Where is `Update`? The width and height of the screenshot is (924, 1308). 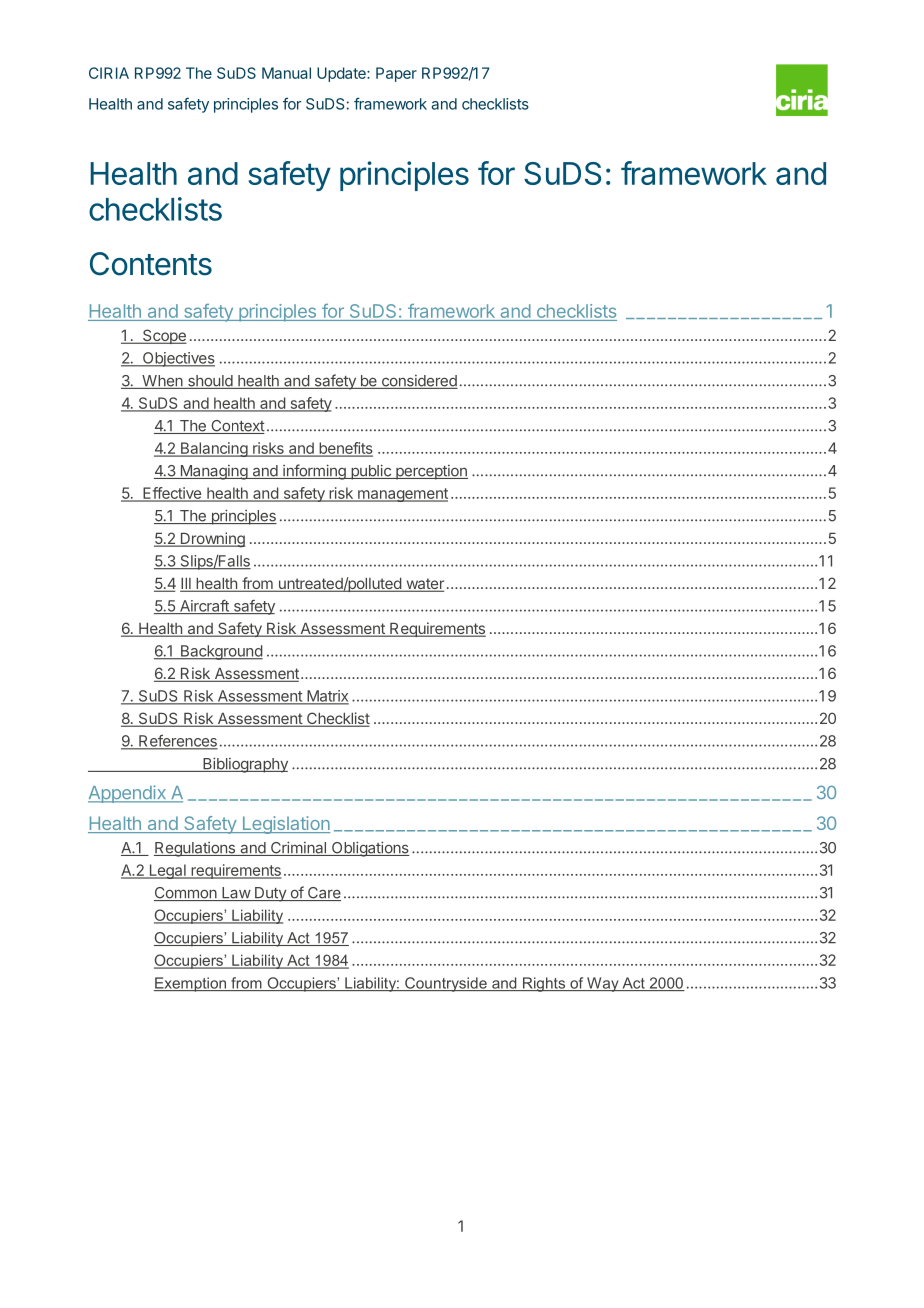 Update is located at coordinates (342, 74).
